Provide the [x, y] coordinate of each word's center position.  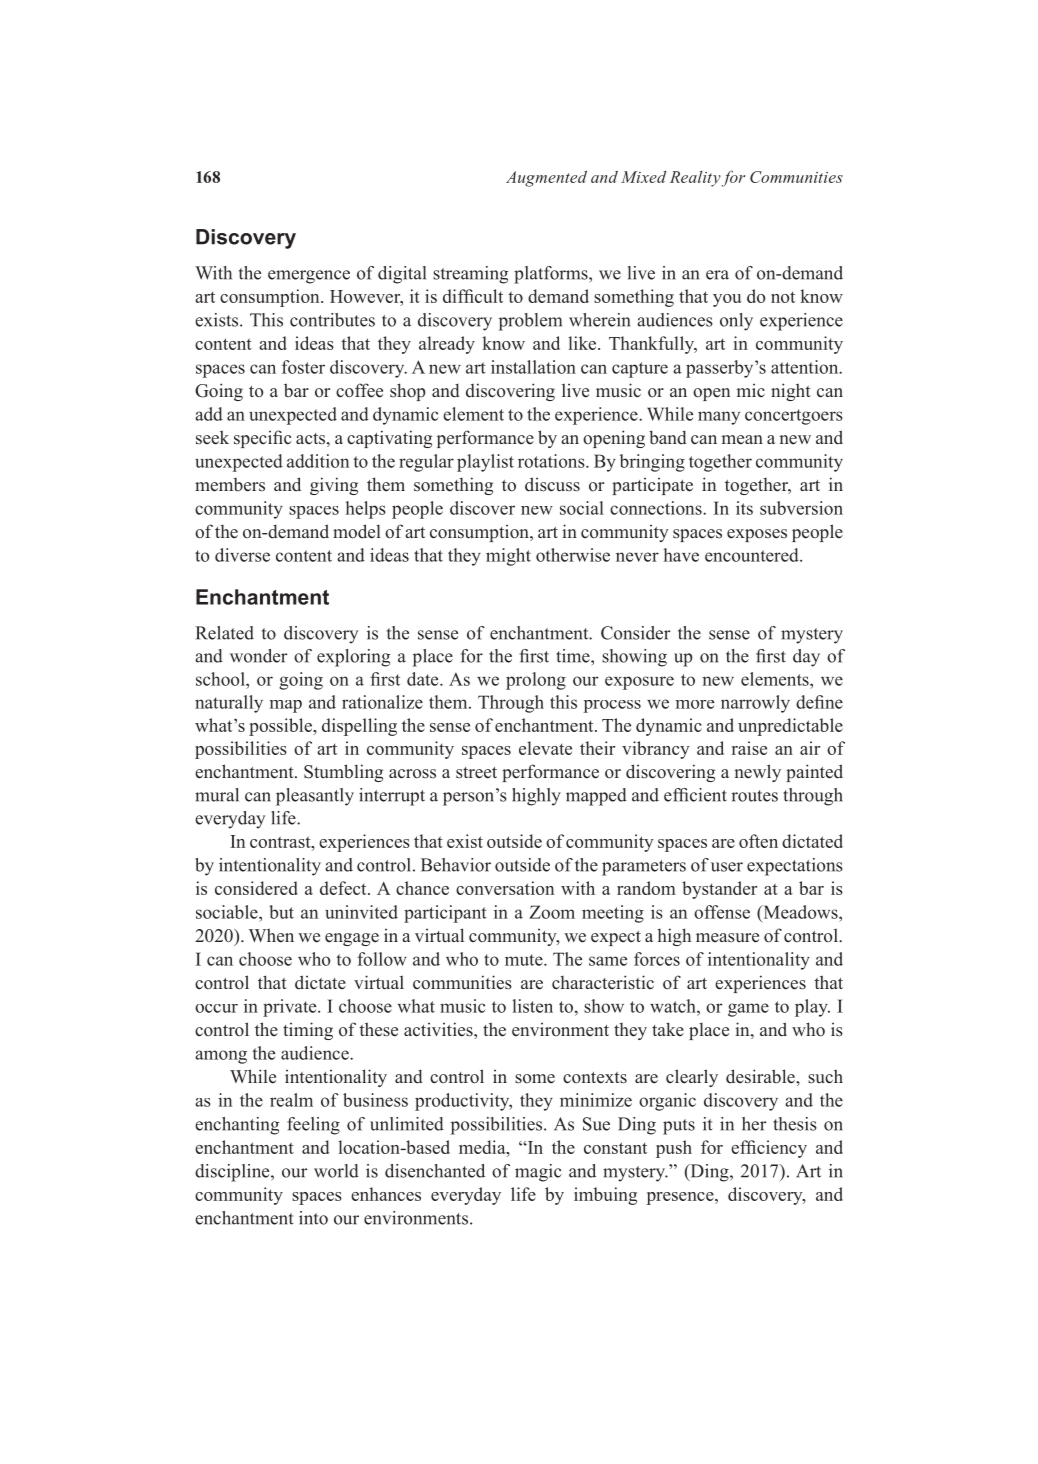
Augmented [546, 179]
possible [281, 727]
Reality [695, 179]
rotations [552, 461]
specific [262, 439]
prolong [536, 681]
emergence [309, 277]
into [313, 1218]
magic [538, 1173]
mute [525, 960]
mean [742, 440]
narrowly [755, 704]
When [271, 935]
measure [727, 938]
